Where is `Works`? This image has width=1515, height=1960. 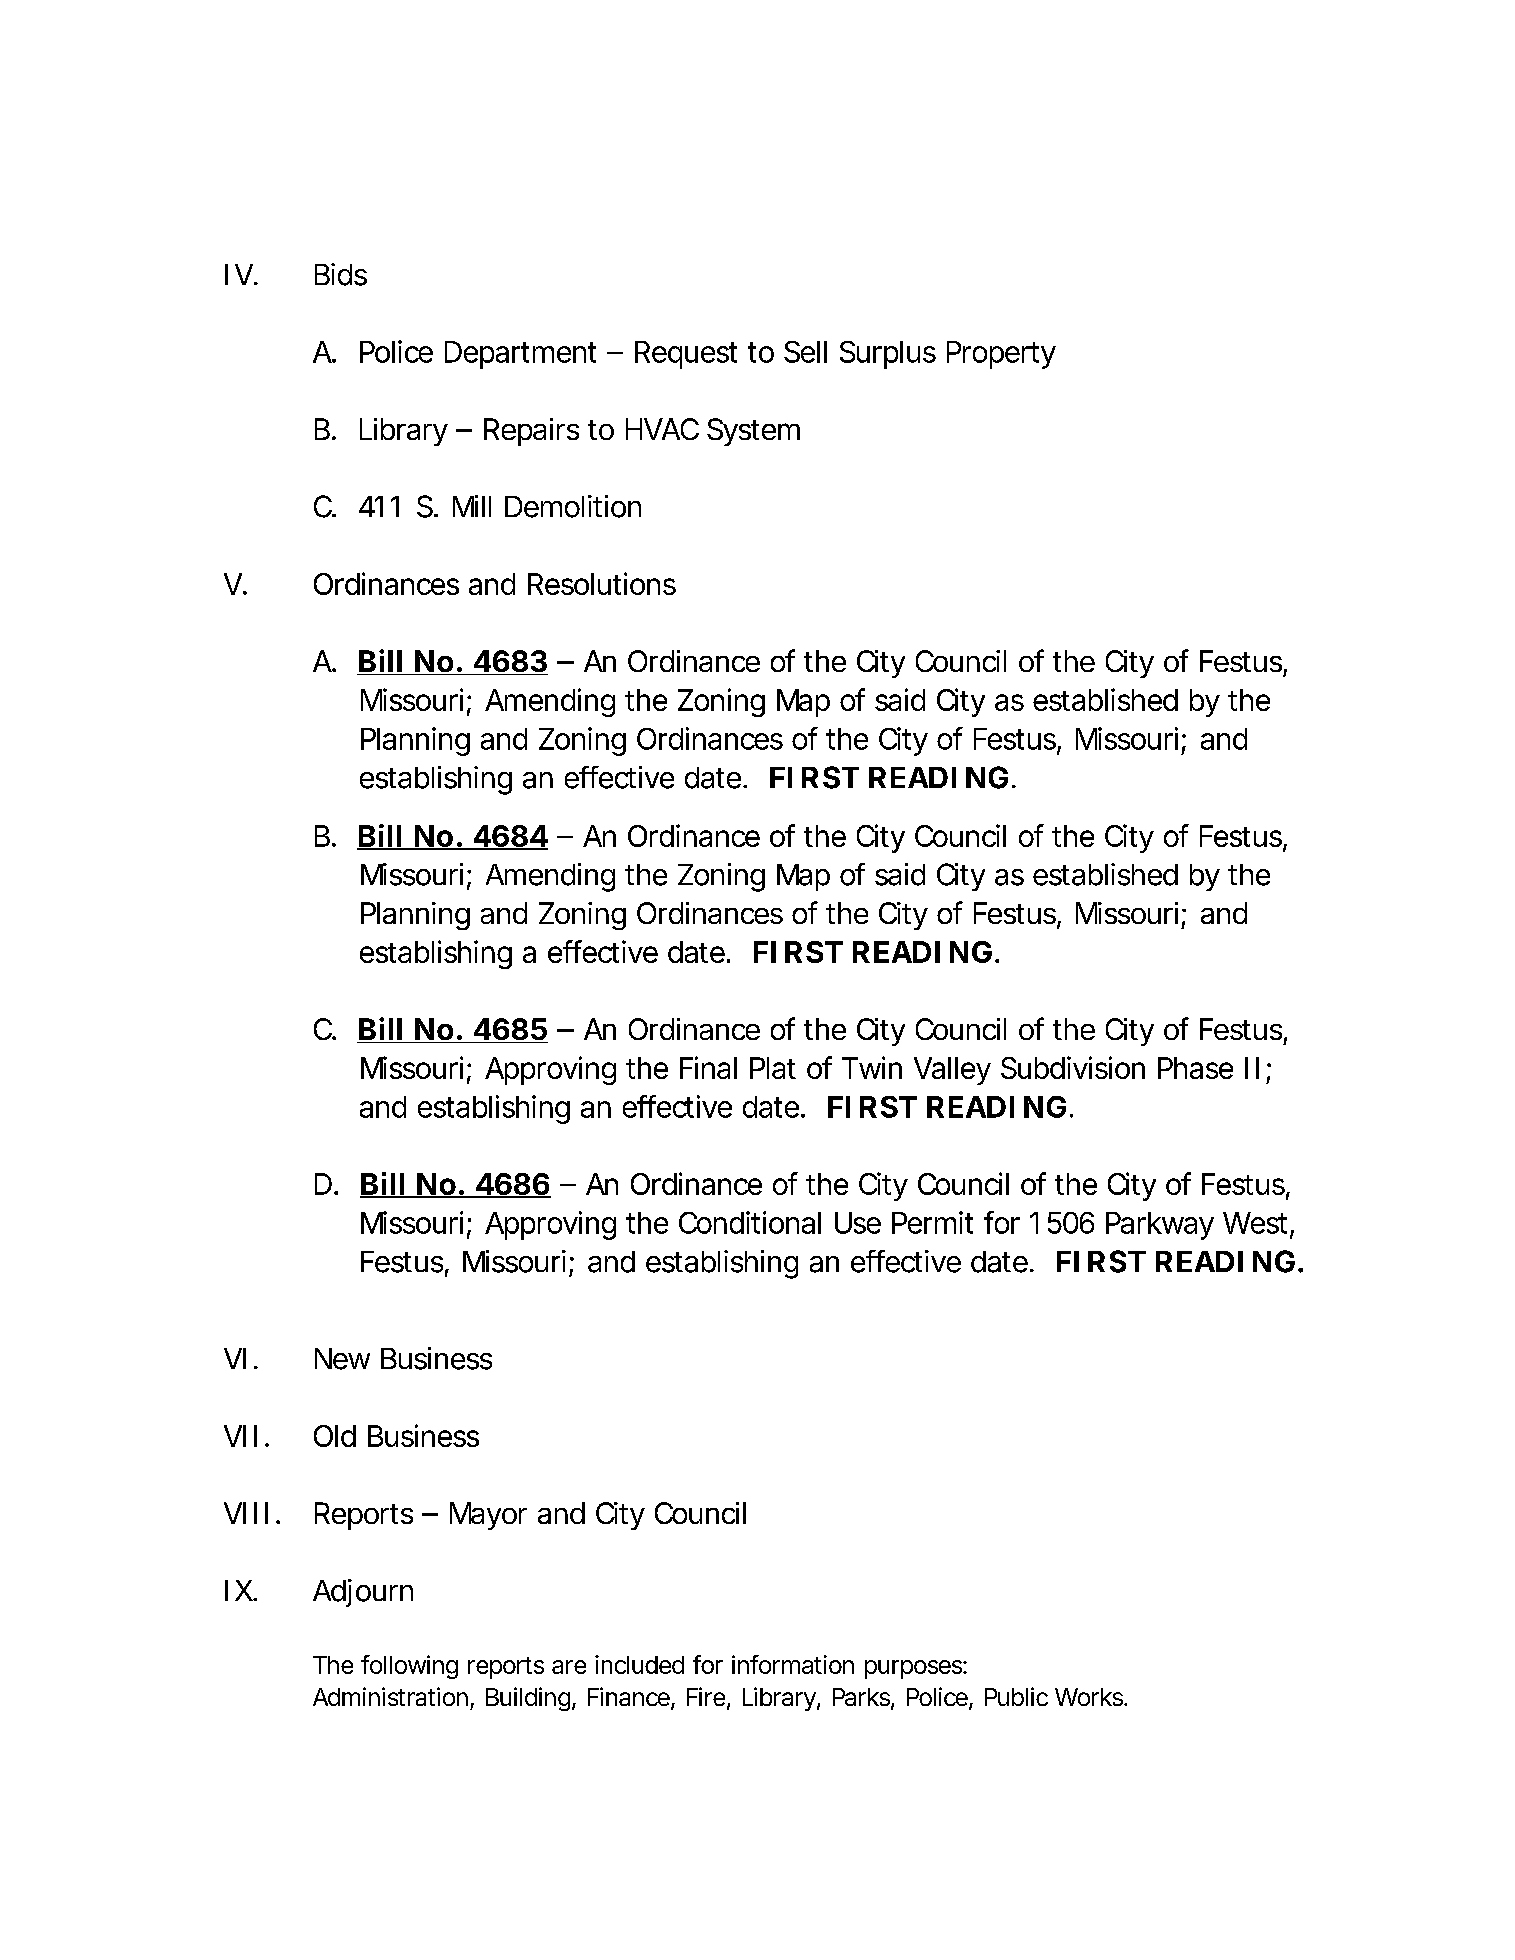 Works is located at coordinates (1090, 1697).
